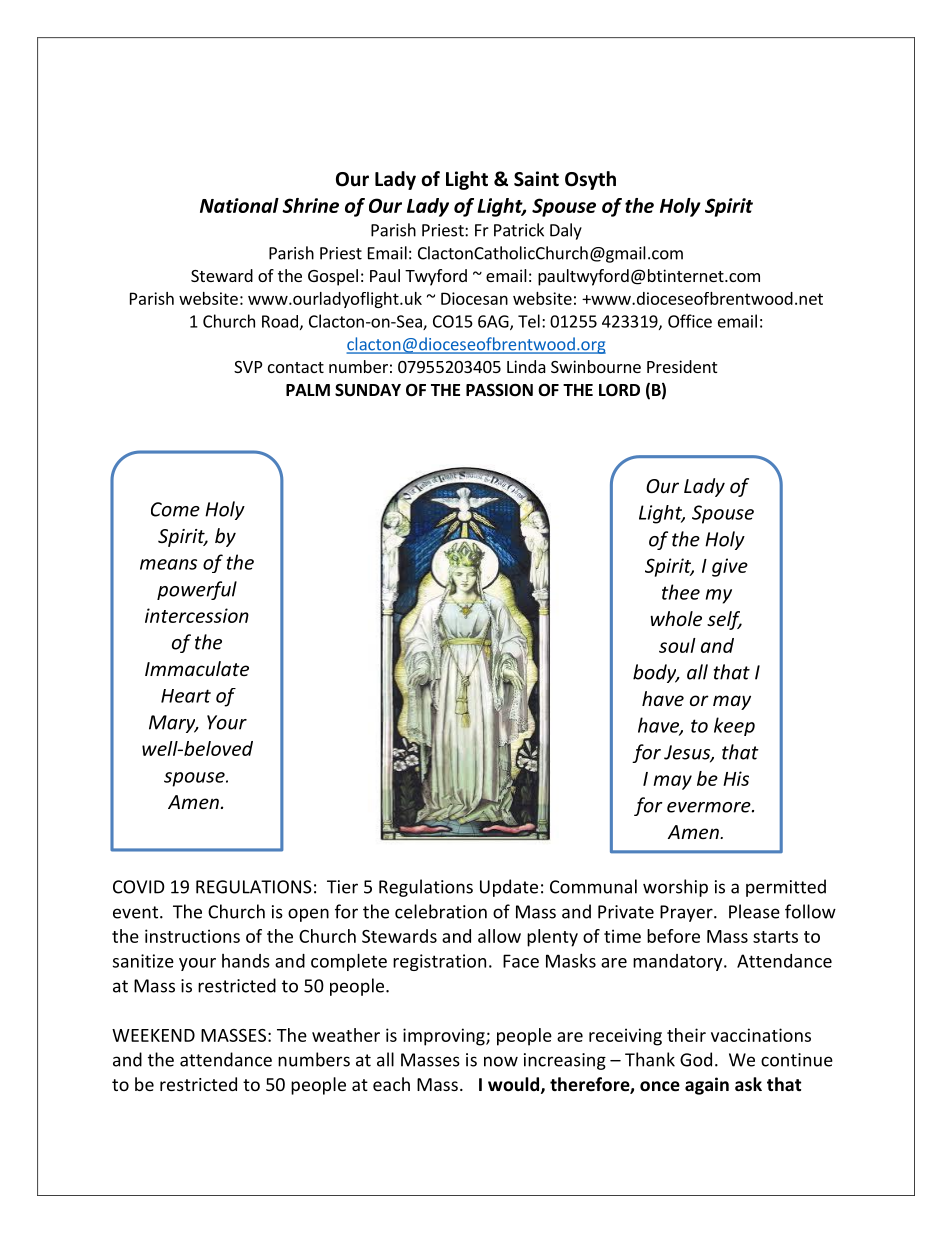  What do you see at coordinates (501, 1061) in the image?
I see `now` at bounding box center [501, 1061].
